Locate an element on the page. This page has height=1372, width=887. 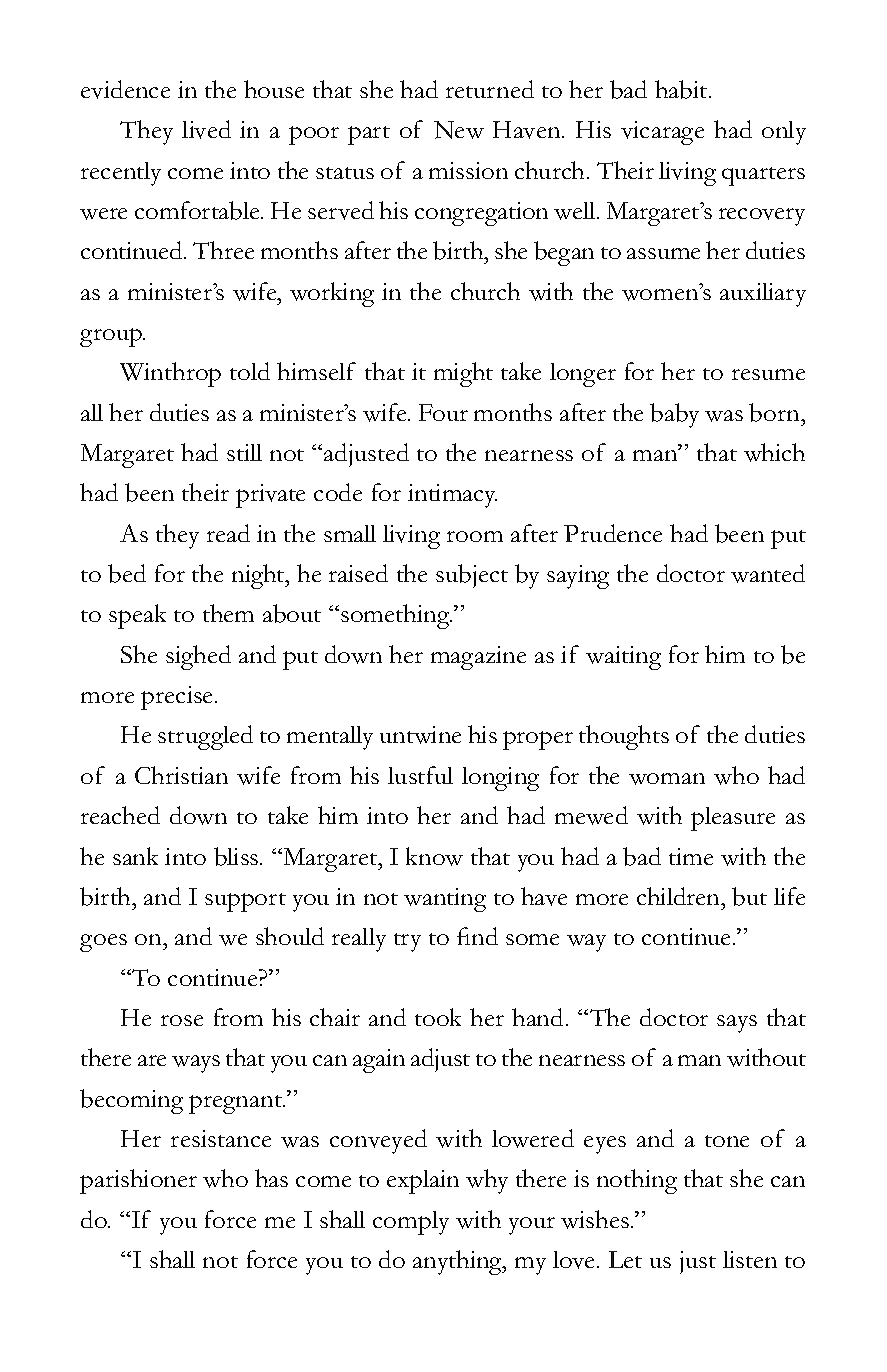
parishioner is located at coordinates (138, 1181).
